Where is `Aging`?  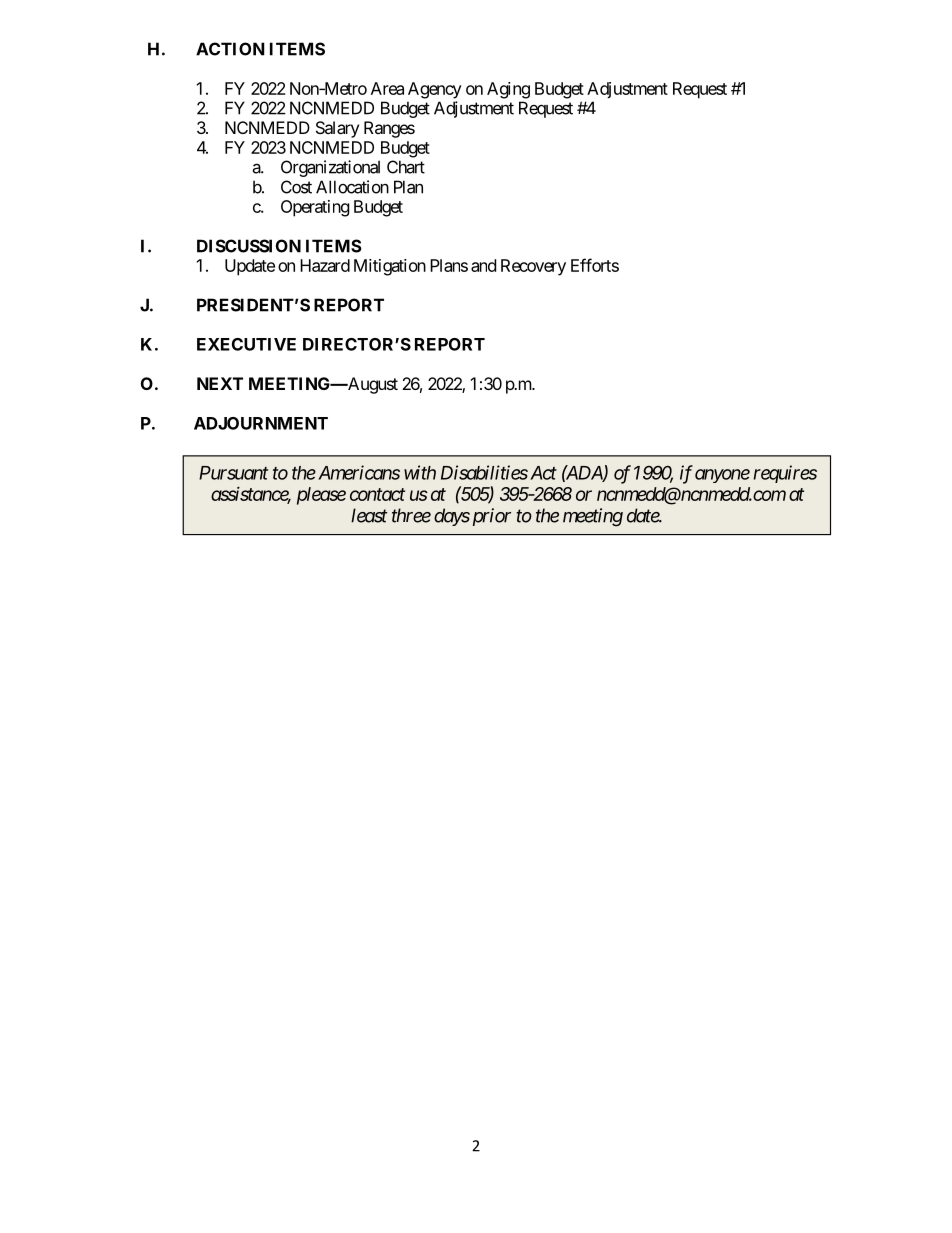
Aging is located at coordinates (508, 90).
